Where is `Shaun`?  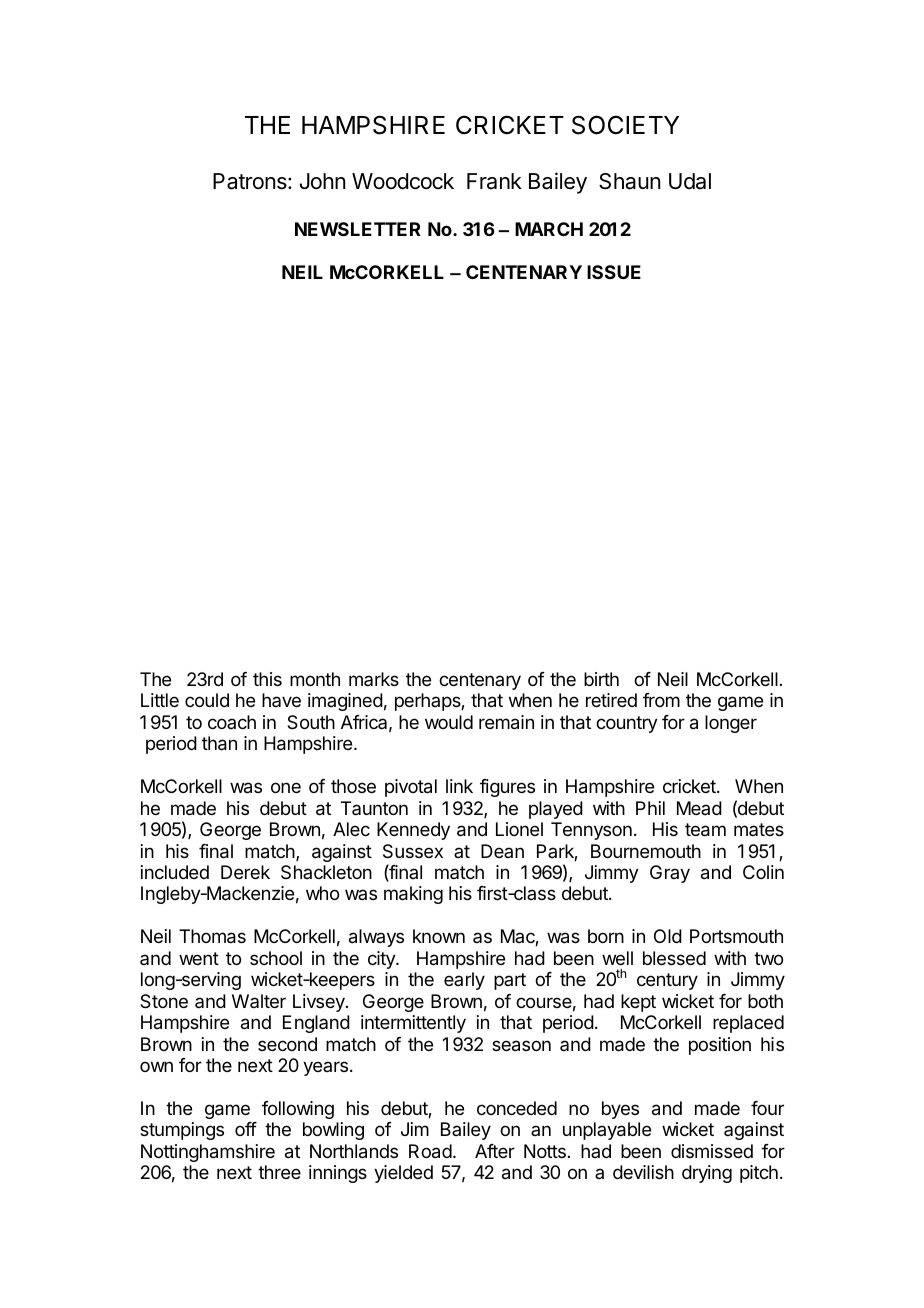 Shaun is located at coordinates (629, 181).
